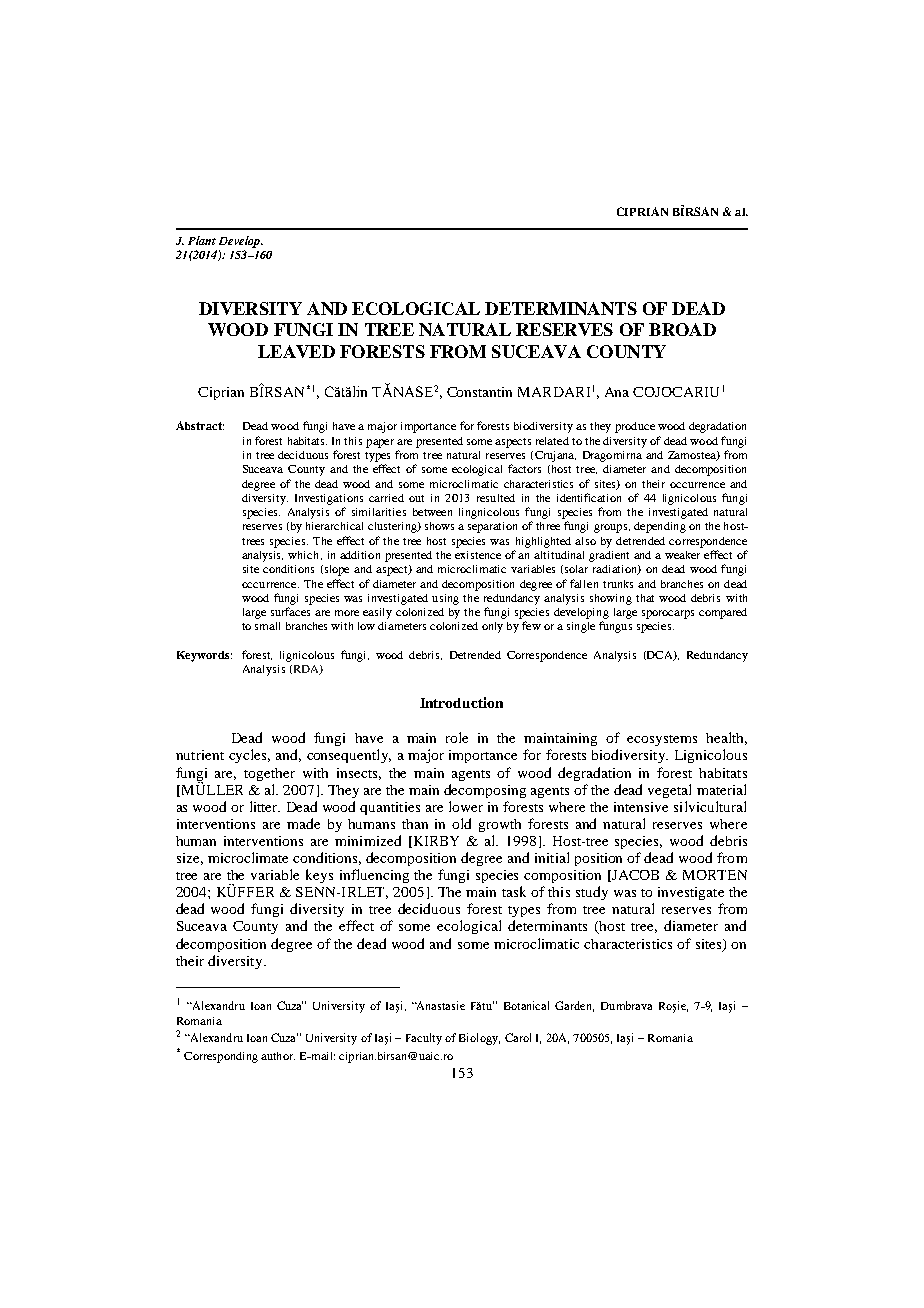  What do you see at coordinates (715, 875) in the page?
I see `MORTEN` at bounding box center [715, 875].
